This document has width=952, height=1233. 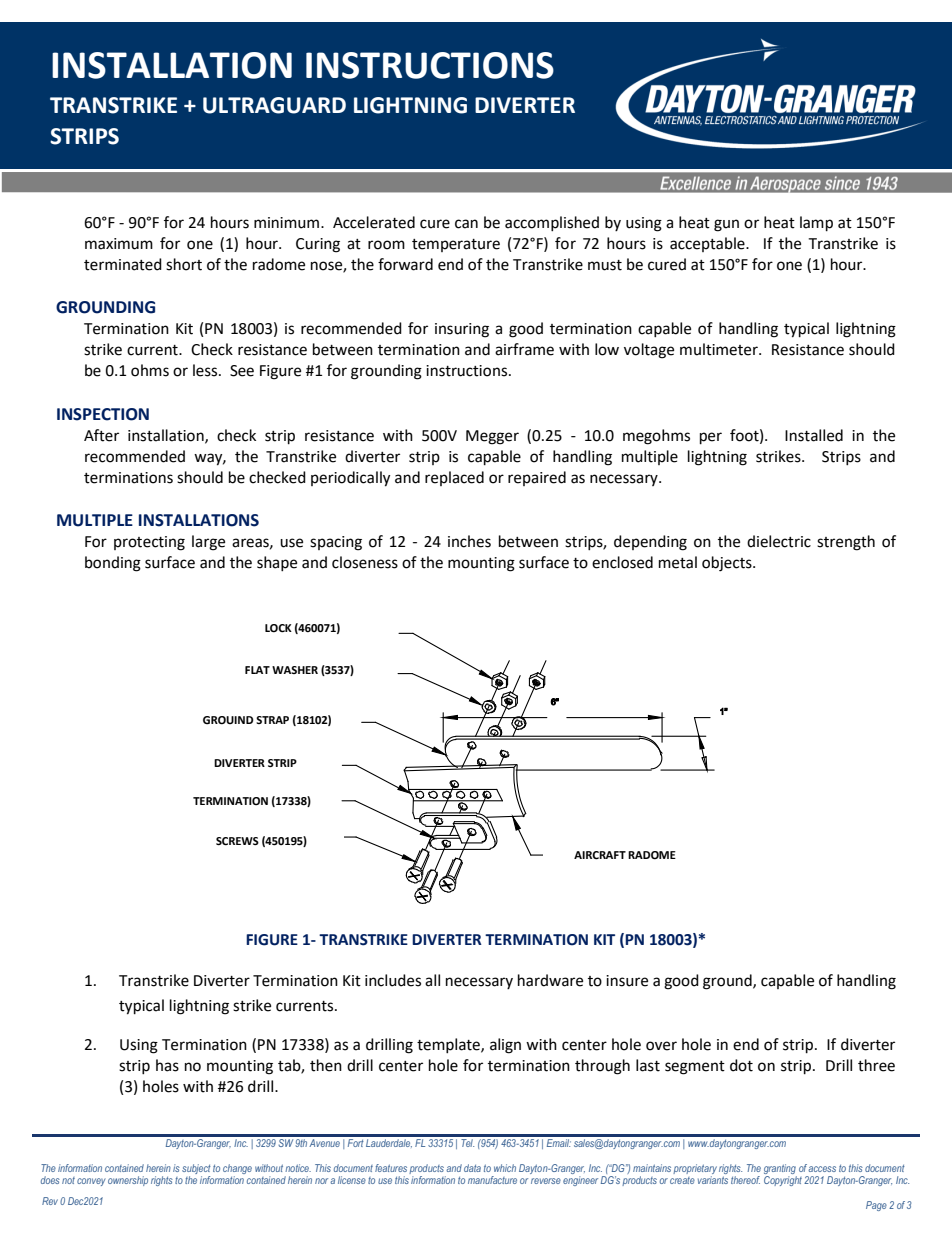 I want to click on STRAP, so click(x=272, y=720).
